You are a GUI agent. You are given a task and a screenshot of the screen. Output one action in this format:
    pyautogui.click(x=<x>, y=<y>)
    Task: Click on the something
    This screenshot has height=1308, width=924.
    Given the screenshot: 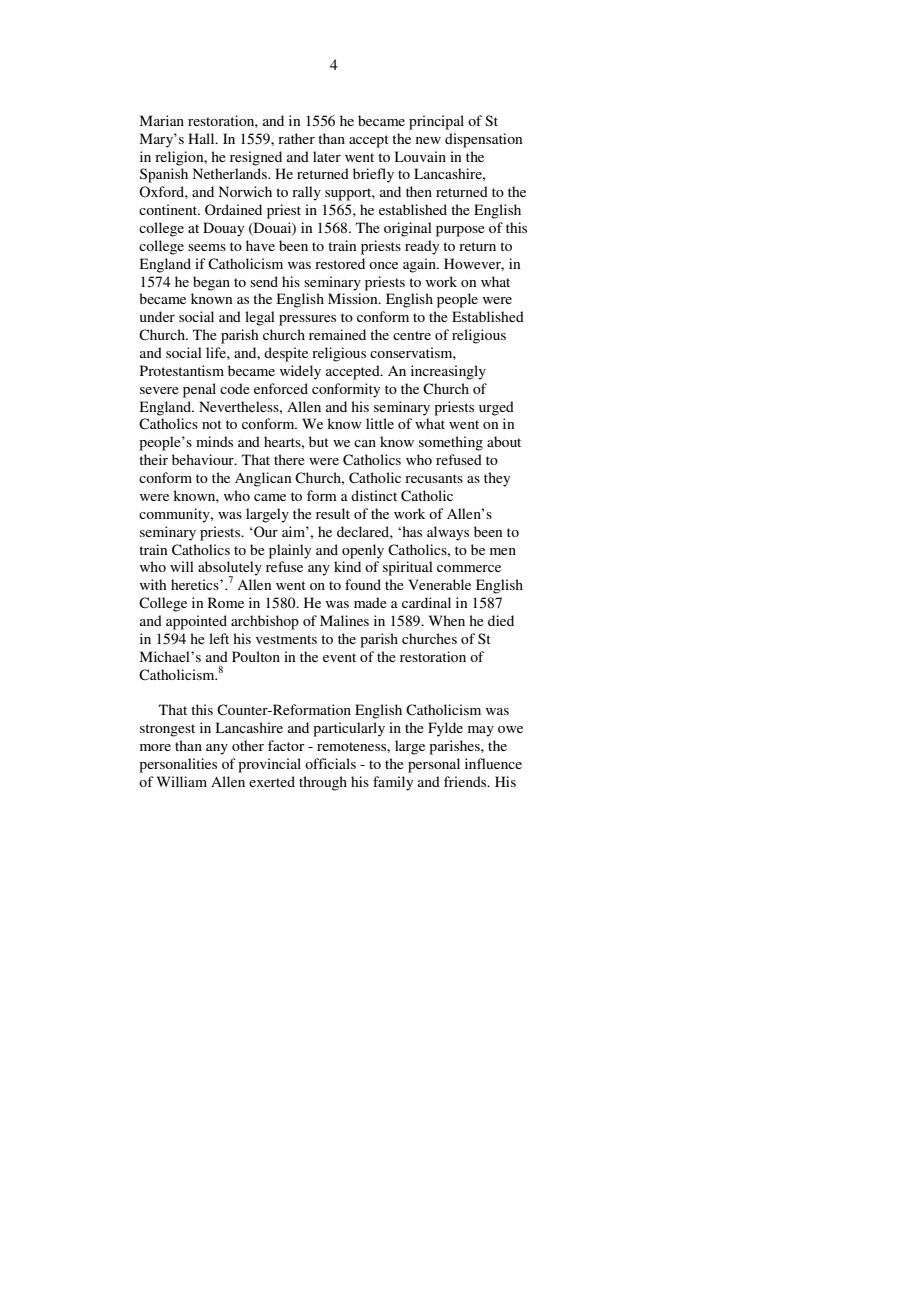 What is the action you would take?
    pyautogui.click(x=451, y=443)
